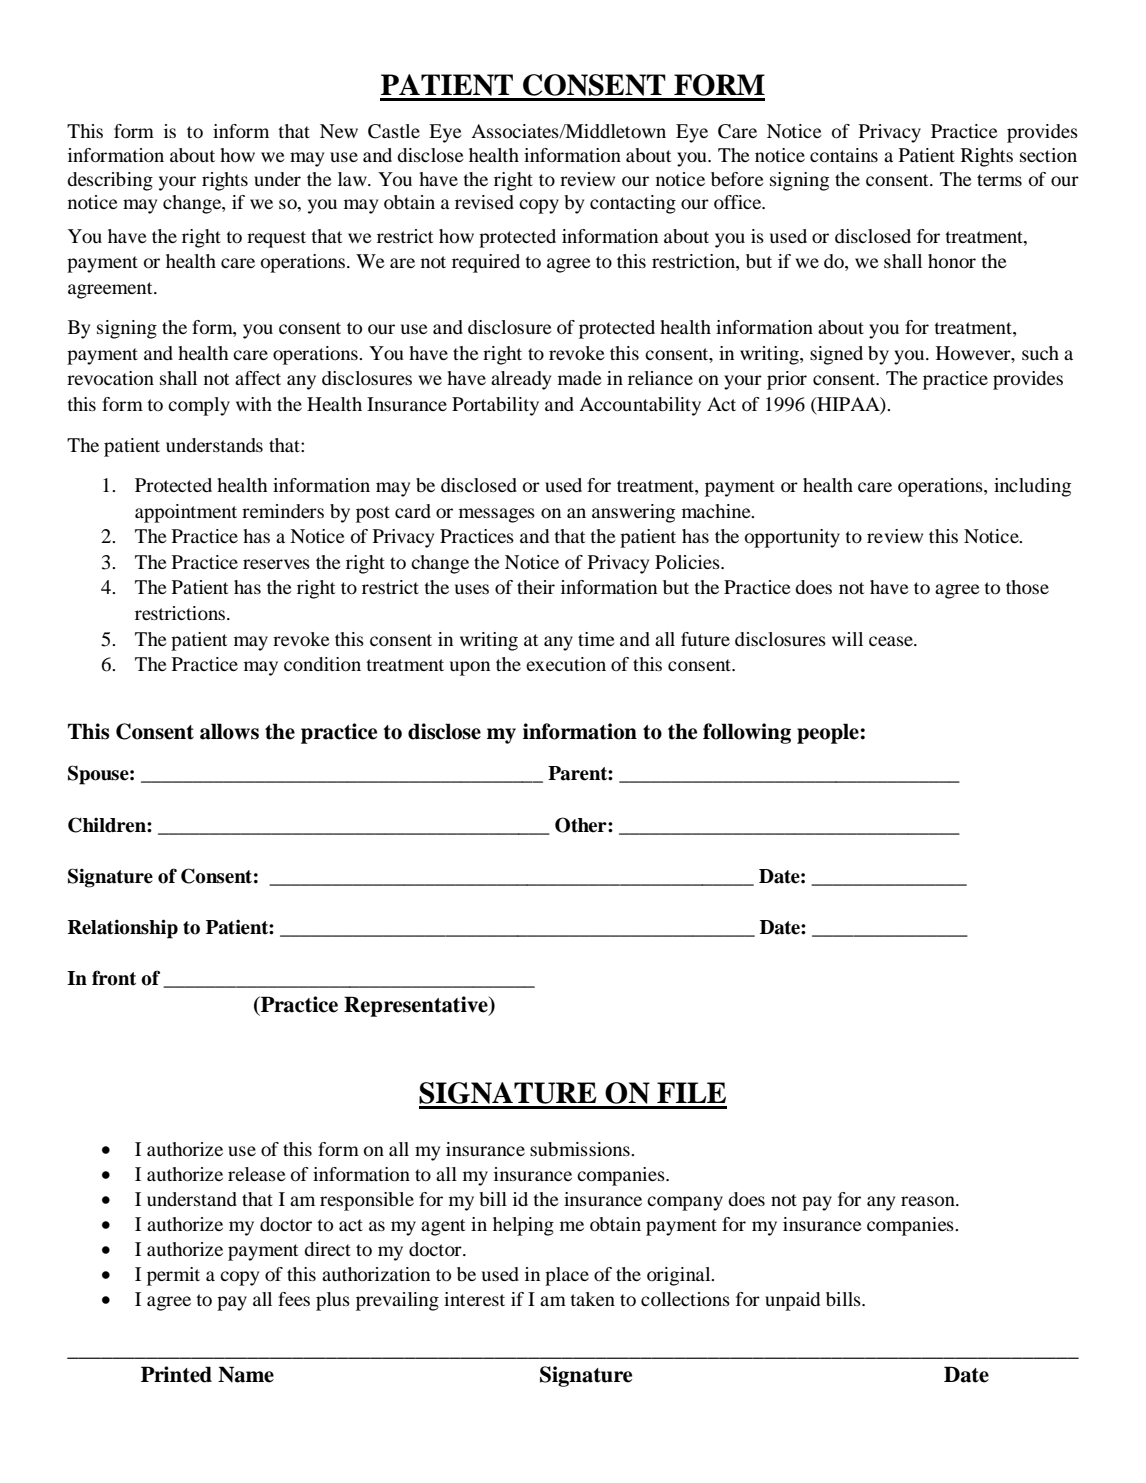 This document has width=1146, height=1483. Describe the element at coordinates (929, 1201) in the document. I see `reason` at that location.
